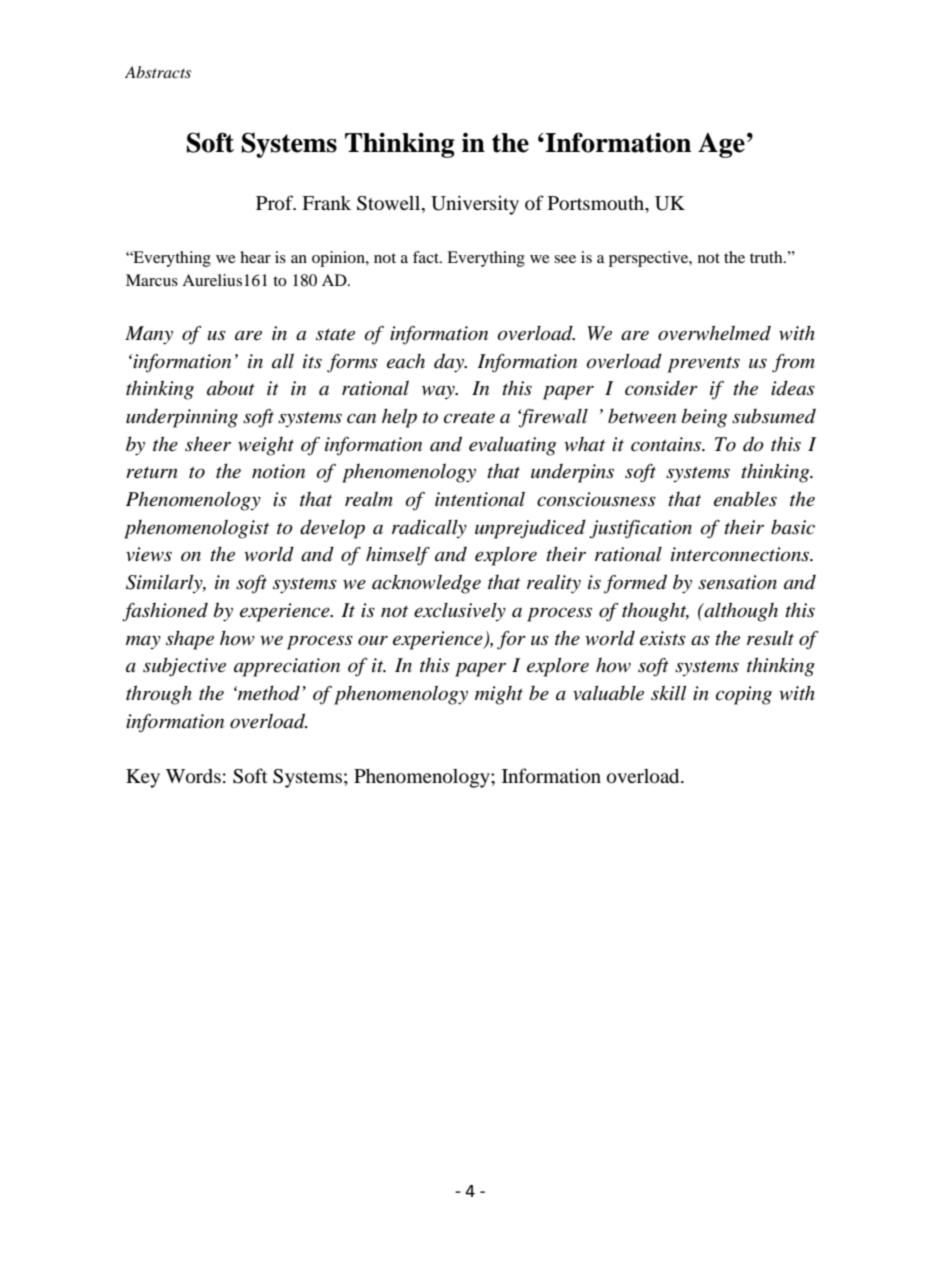 The image size is (941, 1288). I want to click on interconnections, so click(741, 554).
